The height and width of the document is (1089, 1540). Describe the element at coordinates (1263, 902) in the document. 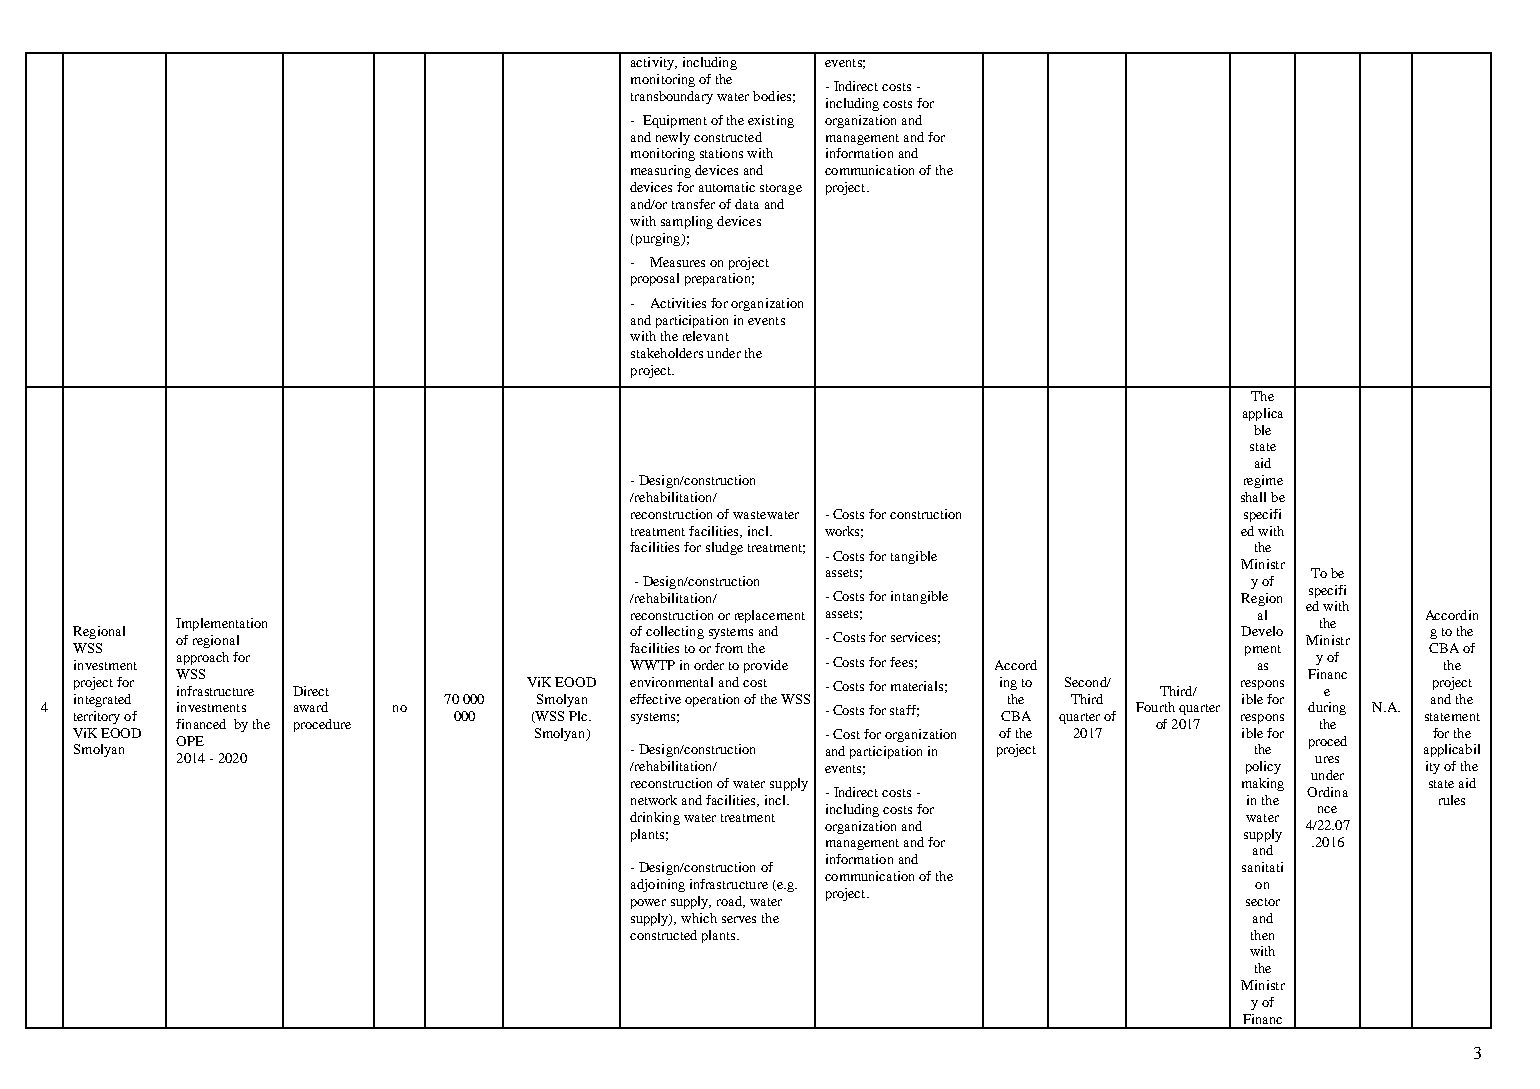

I see `sector` at that location.
